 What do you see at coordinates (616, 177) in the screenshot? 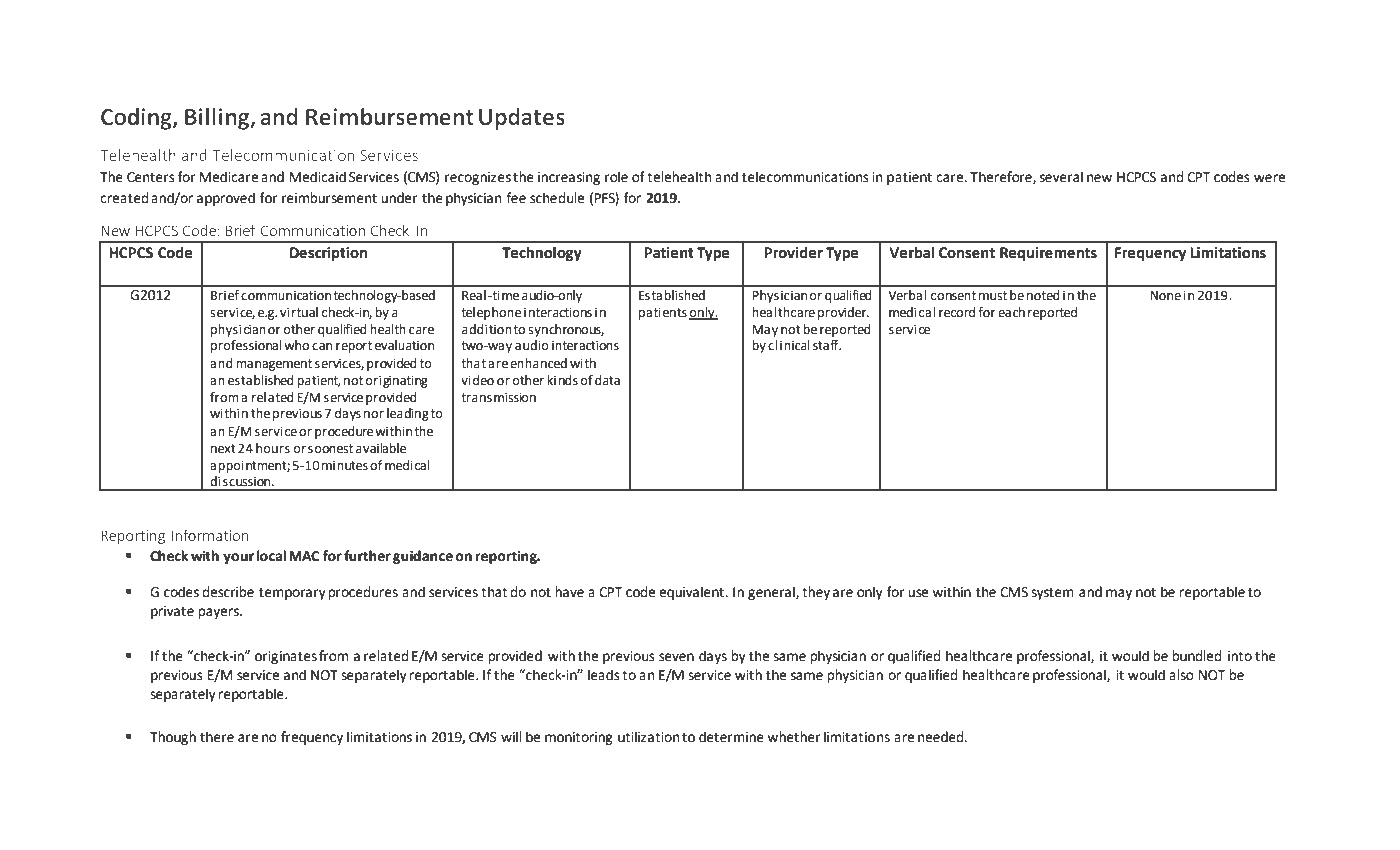
I see `role` at bounding box center [616, 177].
